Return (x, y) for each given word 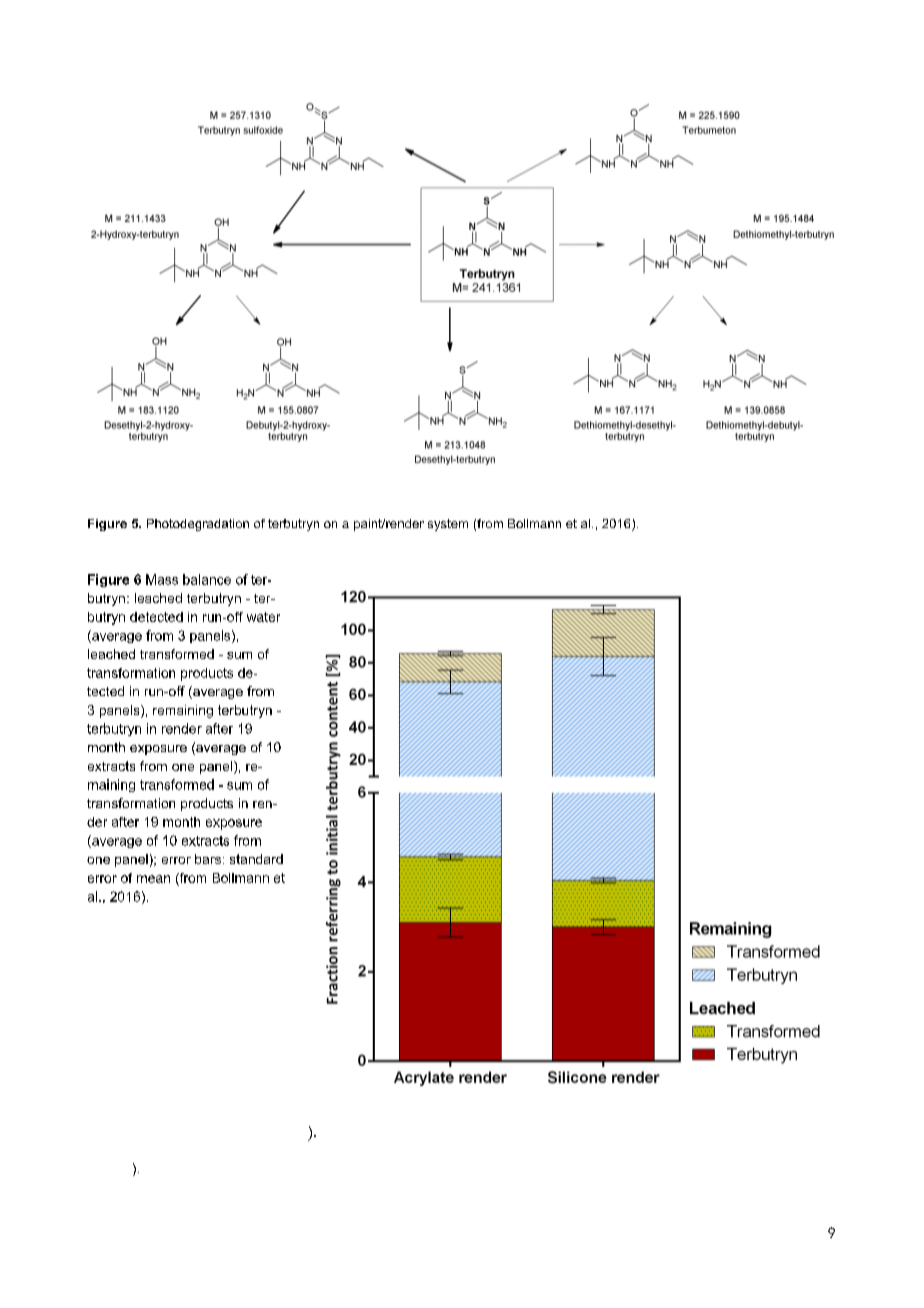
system (448, 525)
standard (256, 859)
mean (153, 879)
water (263, 617)
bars (208, 859)
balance (207, 579)
